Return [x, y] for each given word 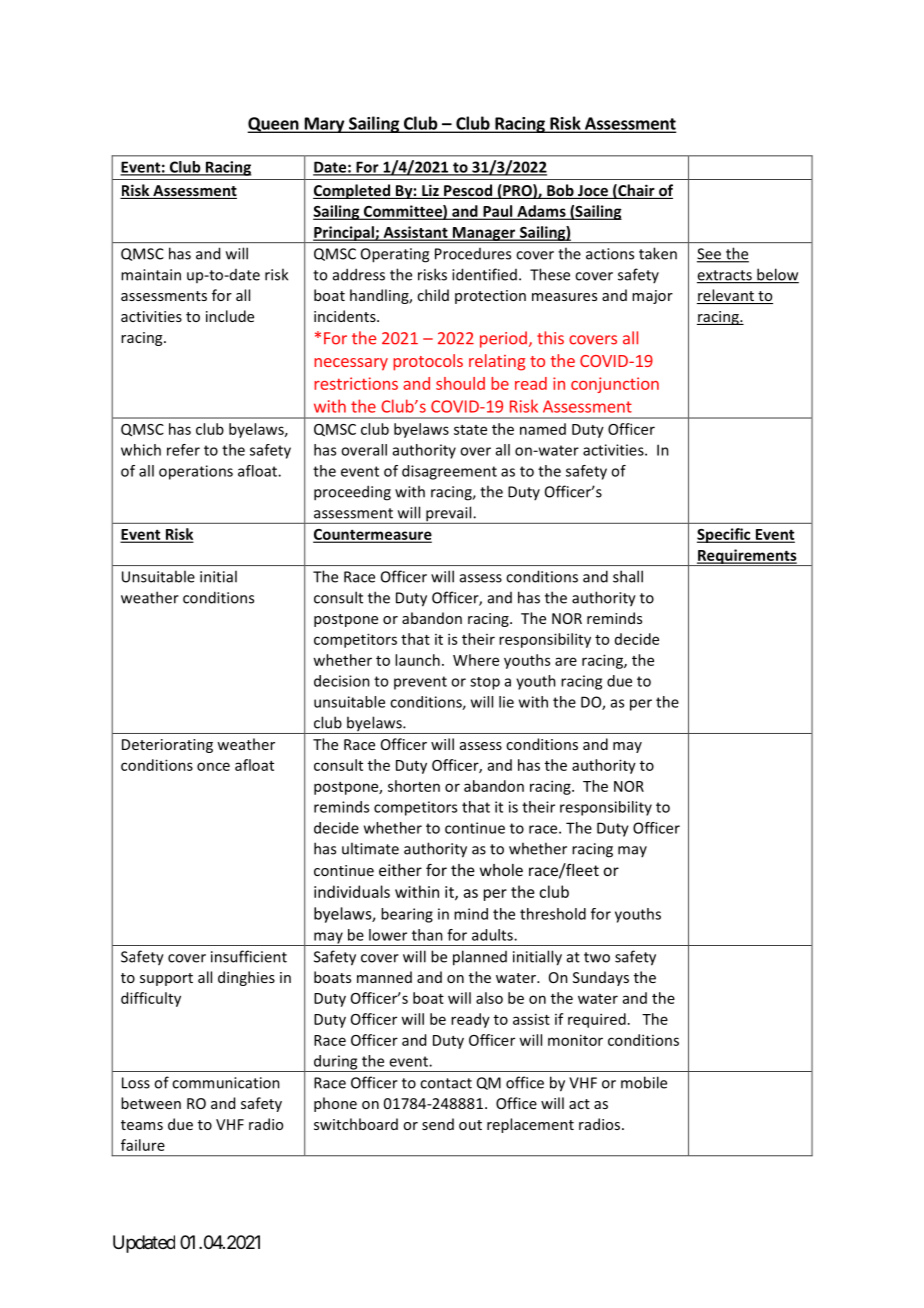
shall [628, 576]
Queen [274, 125]
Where [476, 660]
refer [183, 450]
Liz [430, 190]
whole [501, 870]
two [597, 957]
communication [226, 1083]
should [460, 383]
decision [342, 681]
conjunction [615, 385]
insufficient [249, 956]
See [710, 255]
